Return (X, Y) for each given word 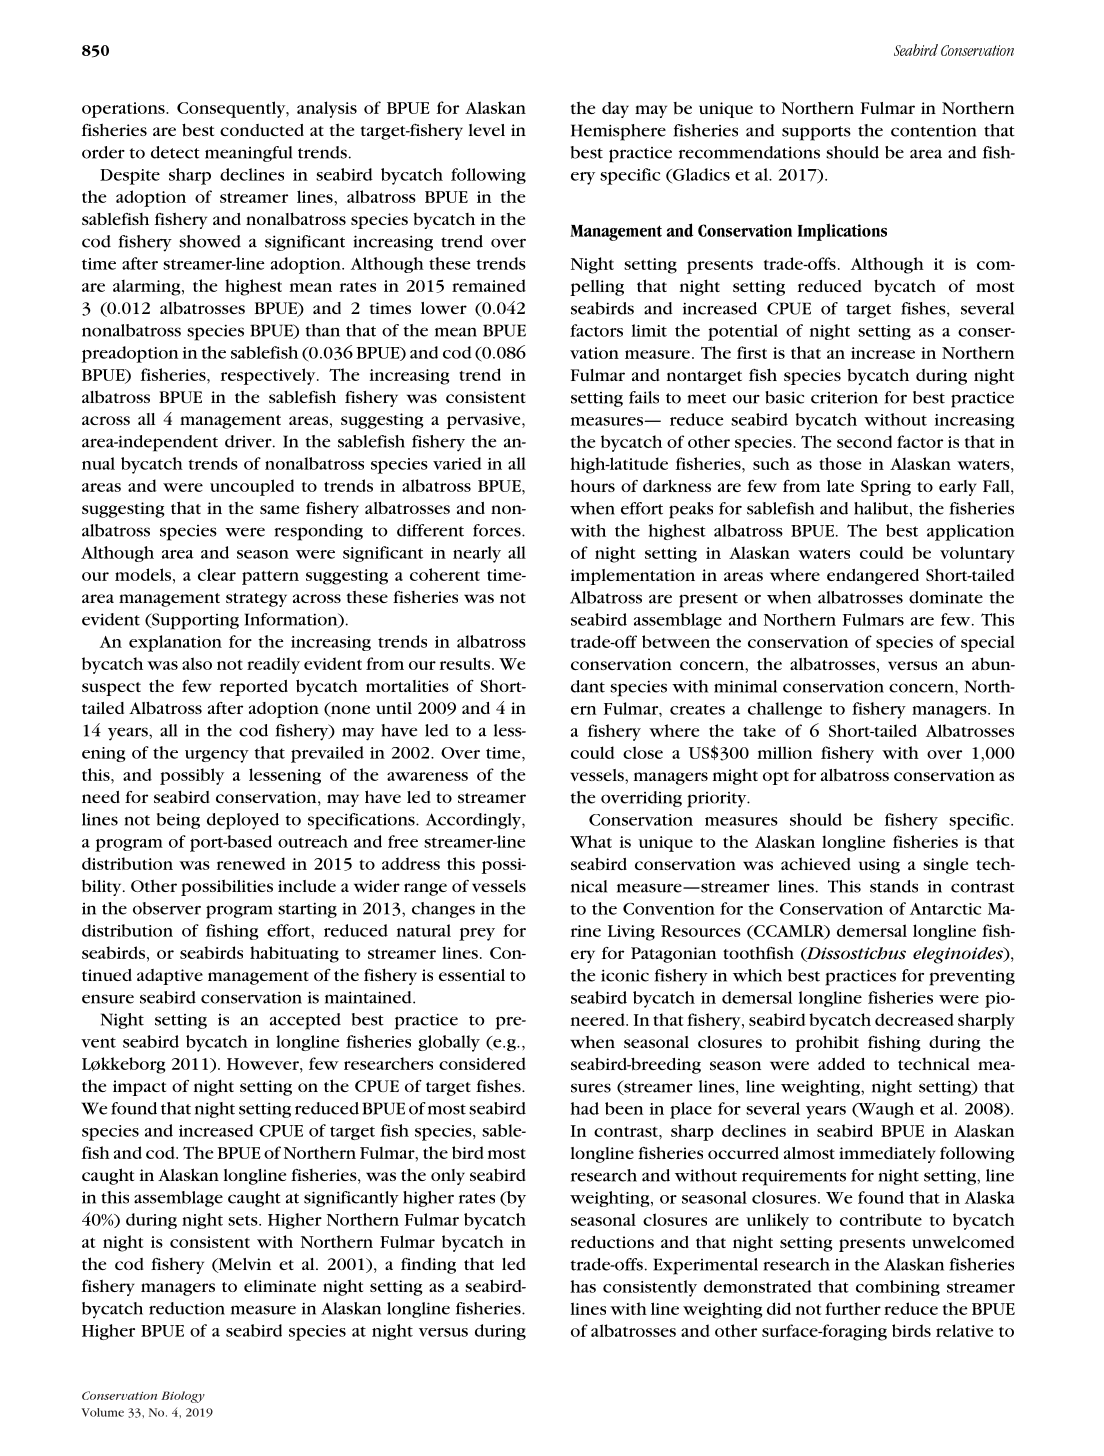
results (466, 663)
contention (934, 131)
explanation (175, 643)
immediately (887, 1155)
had (584, 1108)
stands (894, 886)
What (591, 841)
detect (175, 152)
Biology (183, 1397)
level (487, 130)
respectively (269, 376)
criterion (844, 397)
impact (139, 1088)
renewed (251, 863)
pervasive (485, 421)
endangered (873, 577)
